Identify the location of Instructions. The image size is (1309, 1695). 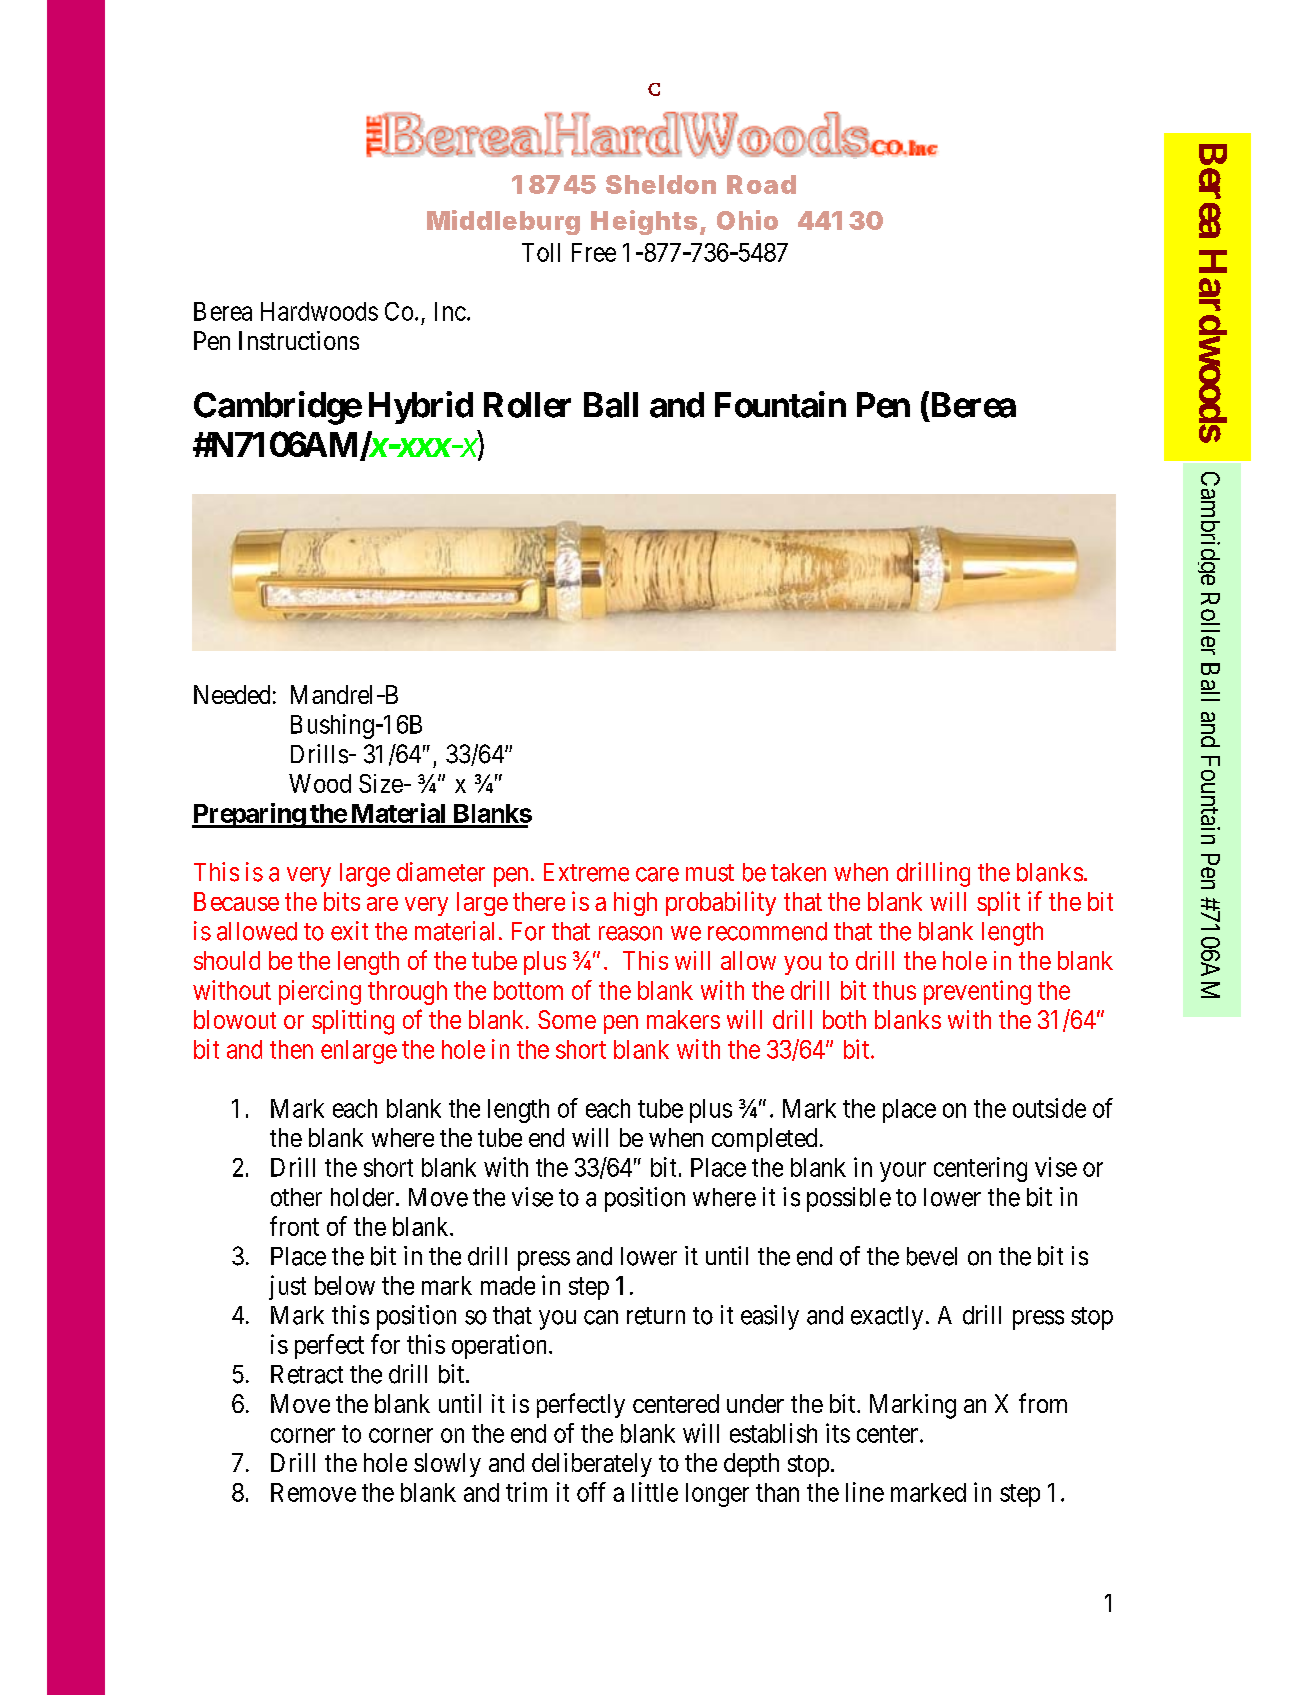
(299, 340).
